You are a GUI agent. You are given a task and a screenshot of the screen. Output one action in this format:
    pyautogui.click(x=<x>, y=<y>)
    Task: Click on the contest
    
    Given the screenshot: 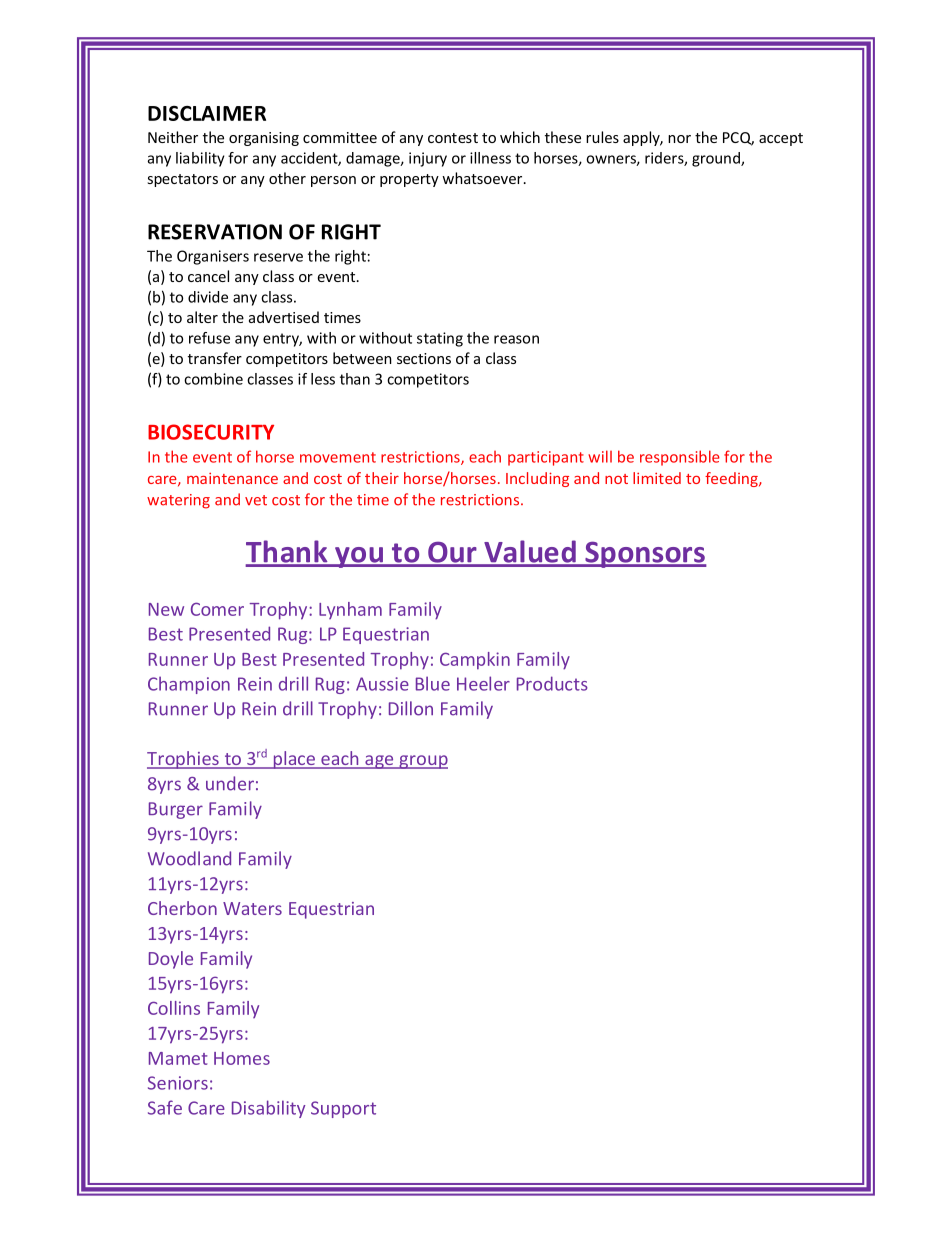 What is the action you would take?
    pyautogui.click(x=453, y=138)
